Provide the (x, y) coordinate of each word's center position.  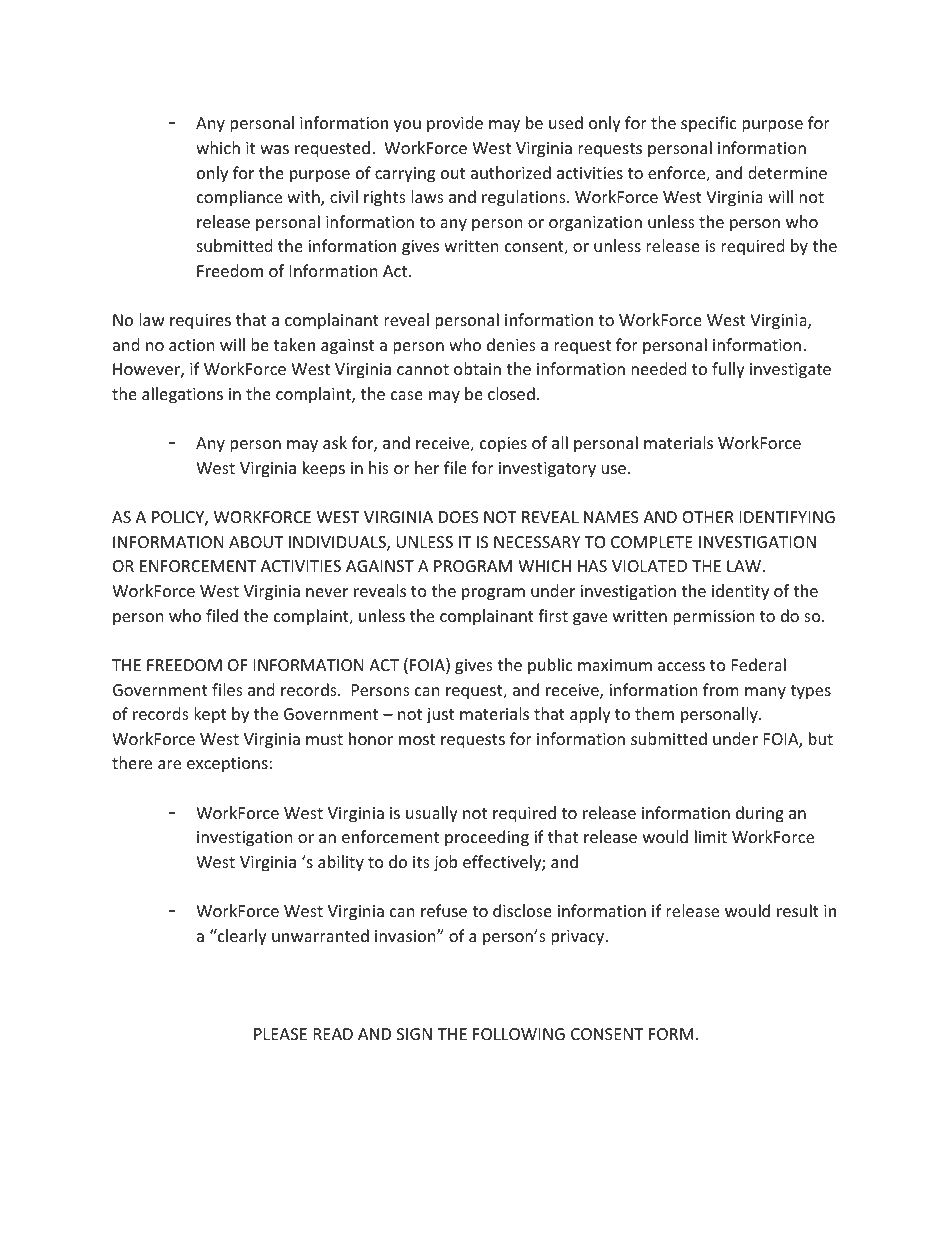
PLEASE (280, 1034)
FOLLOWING (519, 1034)
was (274, 149)
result (798, 910)
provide (455, 124)
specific (709, 124)
